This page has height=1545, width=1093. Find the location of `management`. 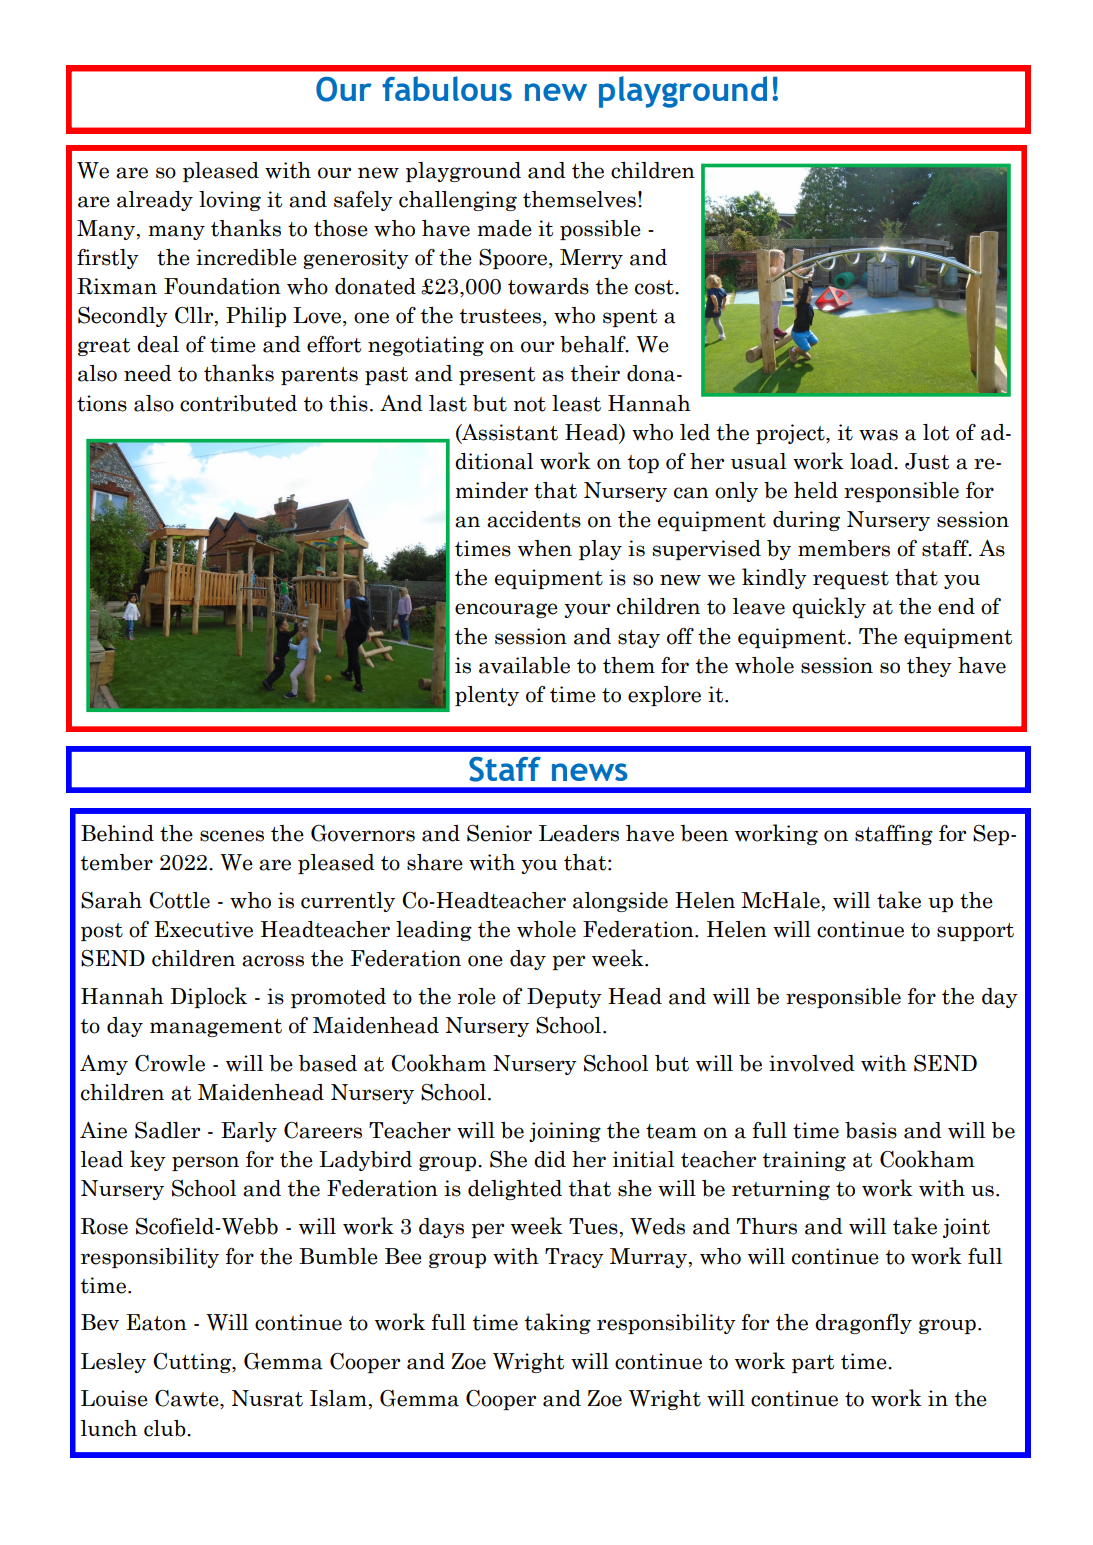

management is located at coordinates (216, 1028).
